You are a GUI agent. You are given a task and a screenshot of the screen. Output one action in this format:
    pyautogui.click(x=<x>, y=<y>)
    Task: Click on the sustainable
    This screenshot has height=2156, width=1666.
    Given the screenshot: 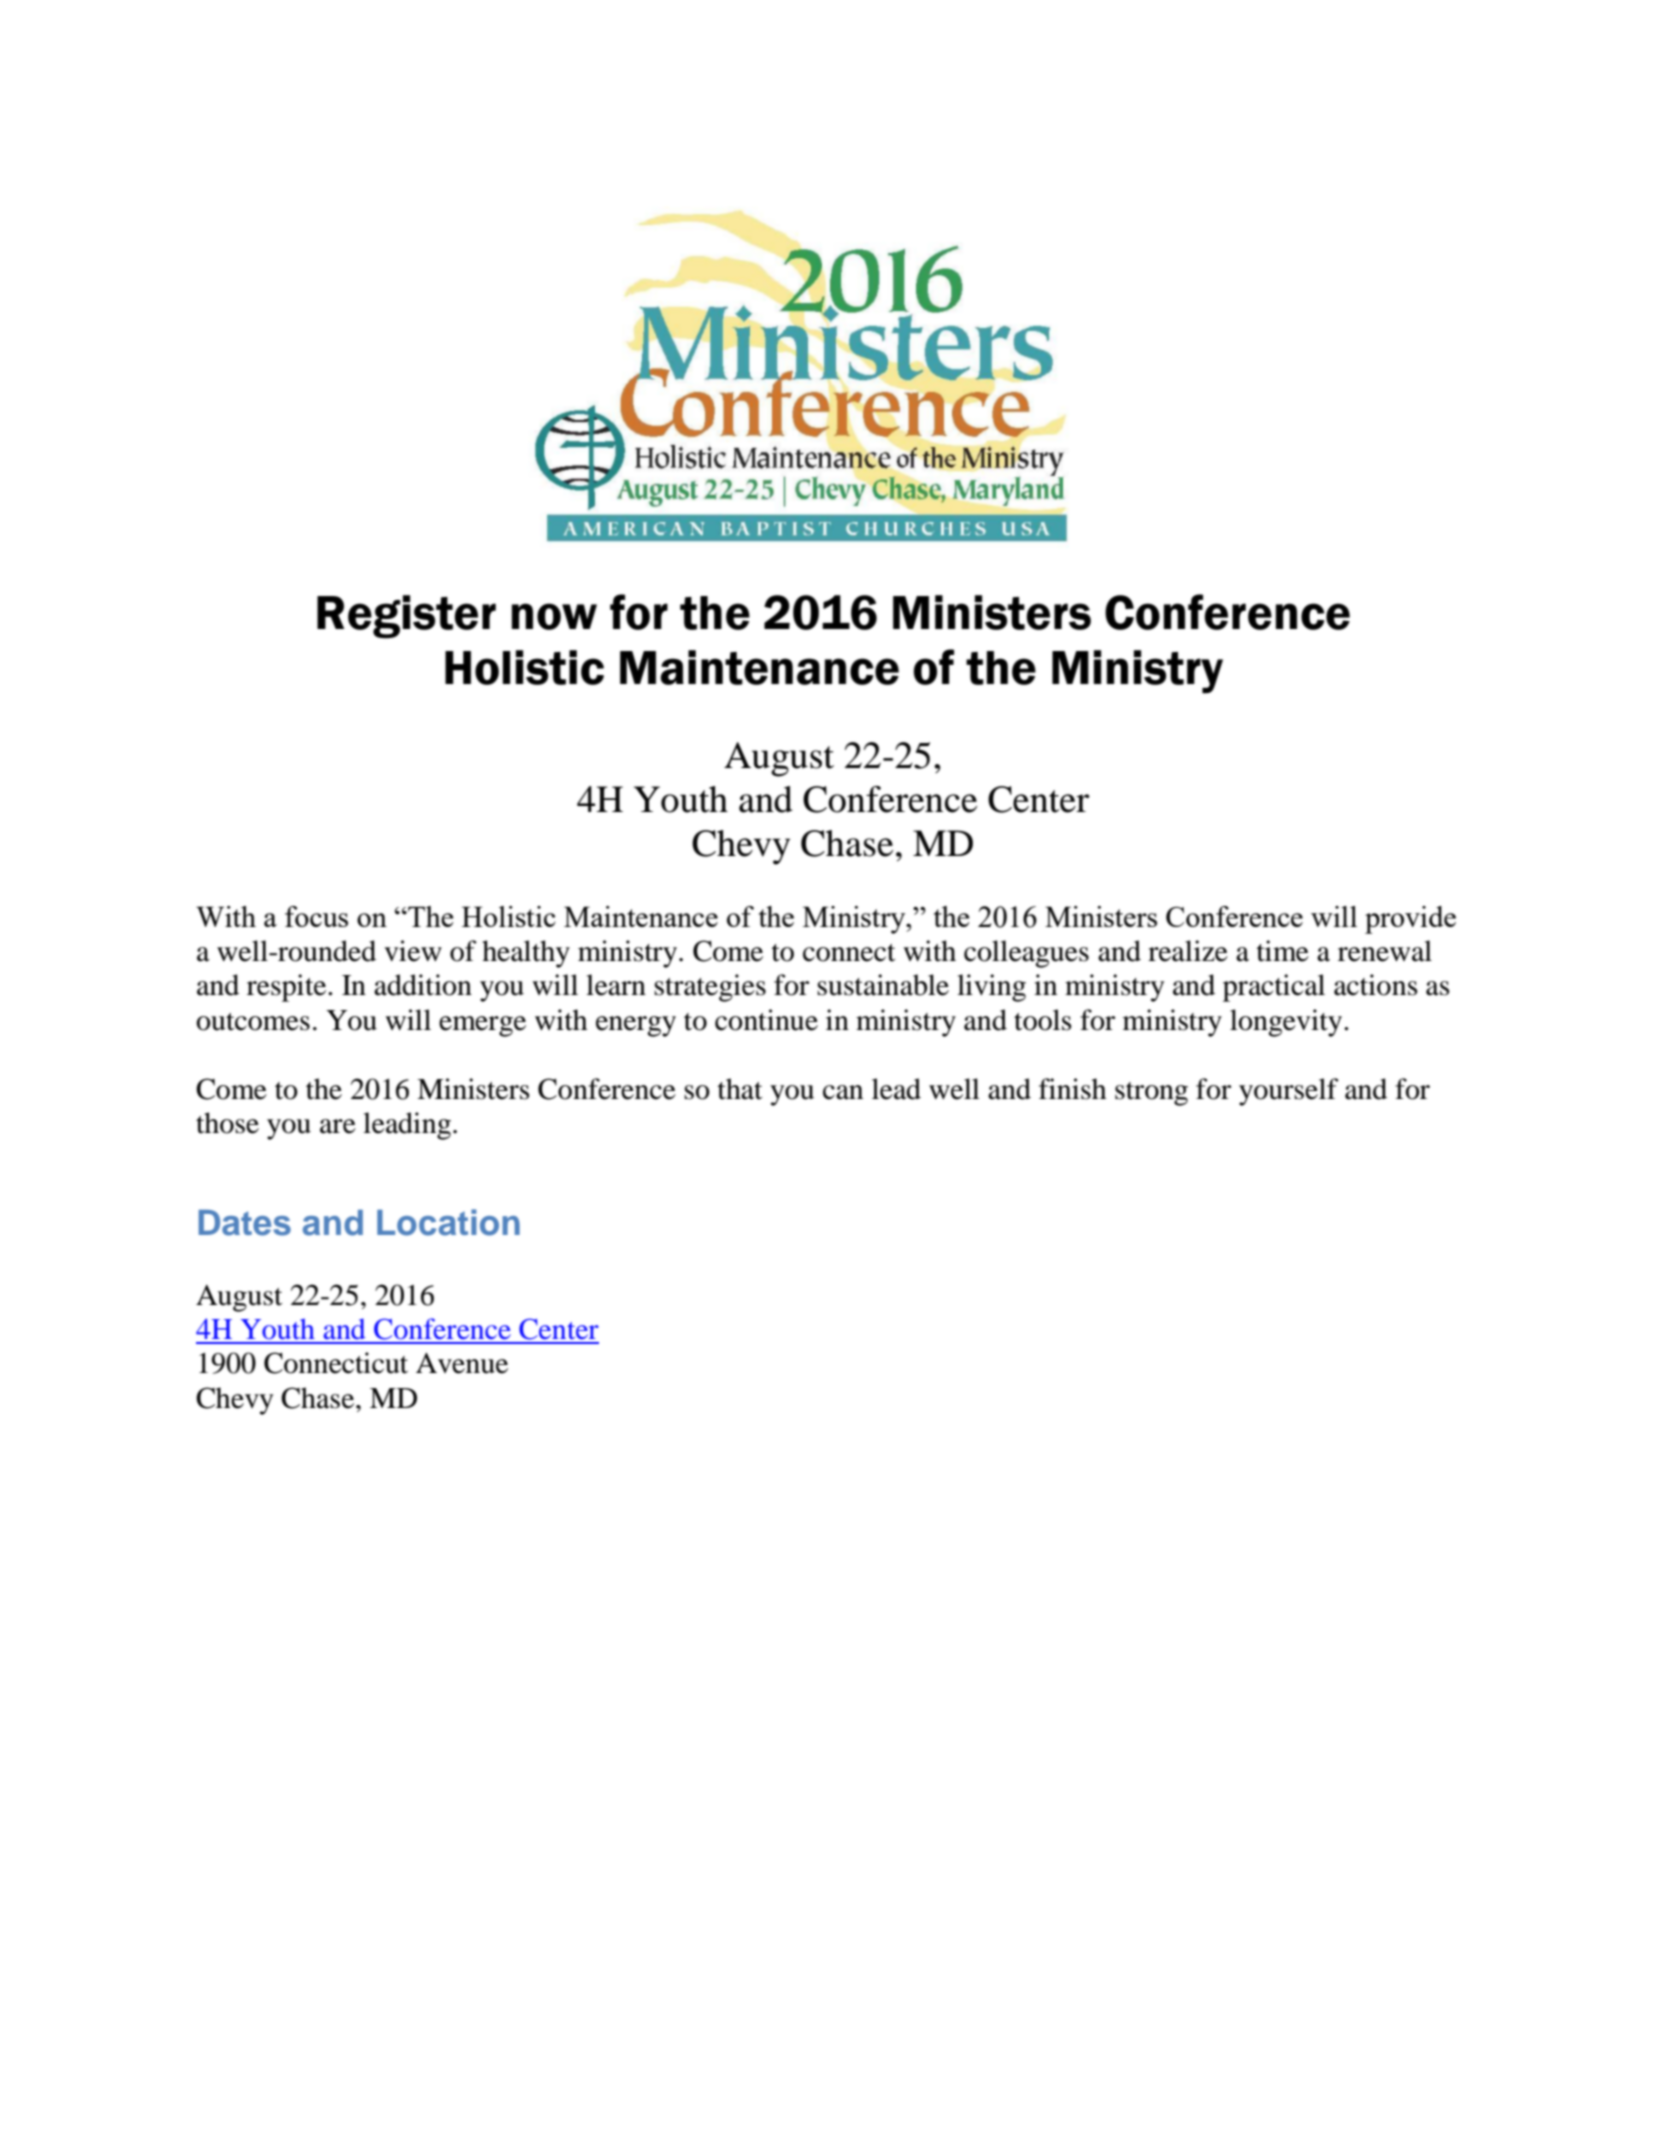 What is the action you would take?
    pyautogui.click(x=883, y=985)
